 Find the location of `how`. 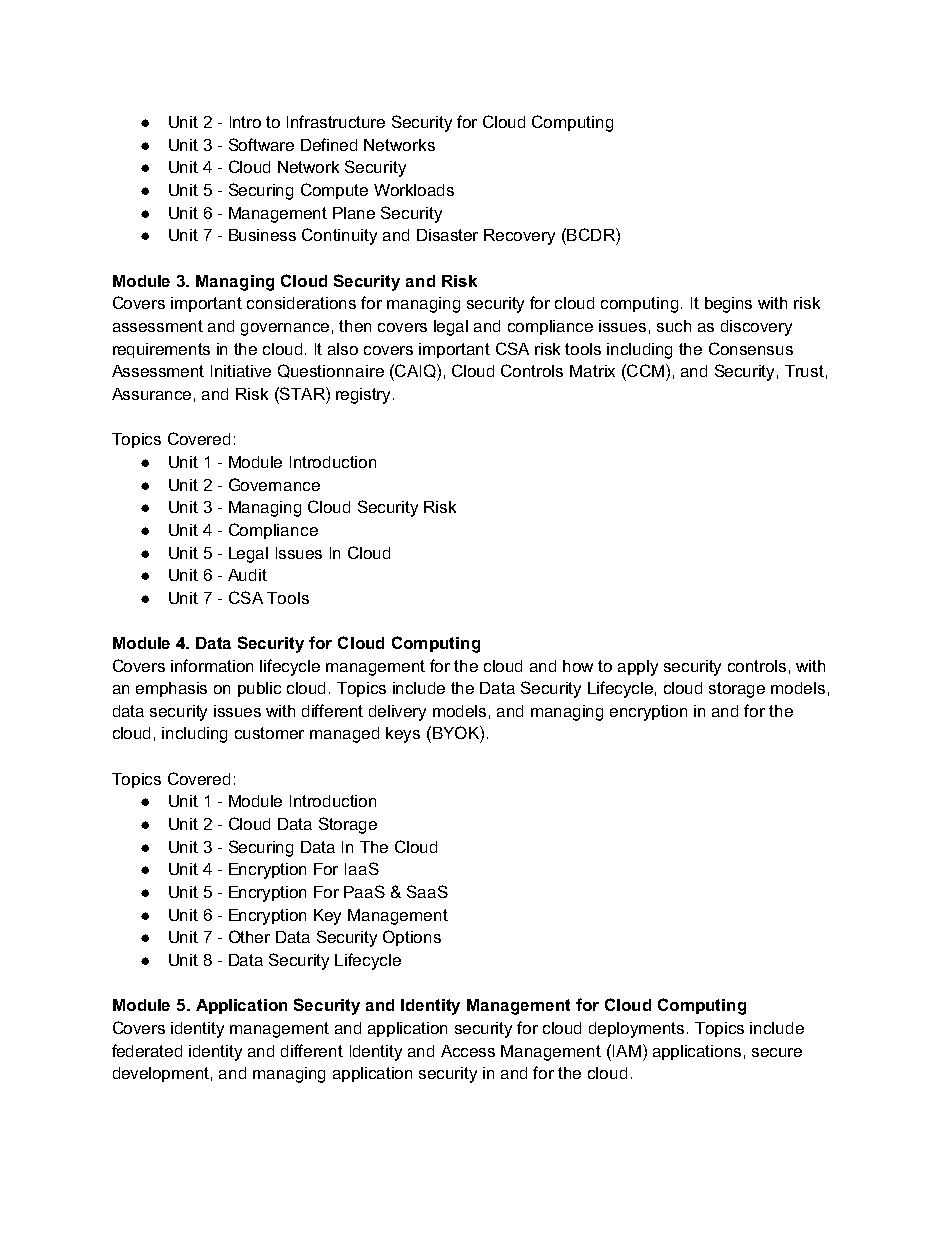

how is located at coordinates (578, 666).
